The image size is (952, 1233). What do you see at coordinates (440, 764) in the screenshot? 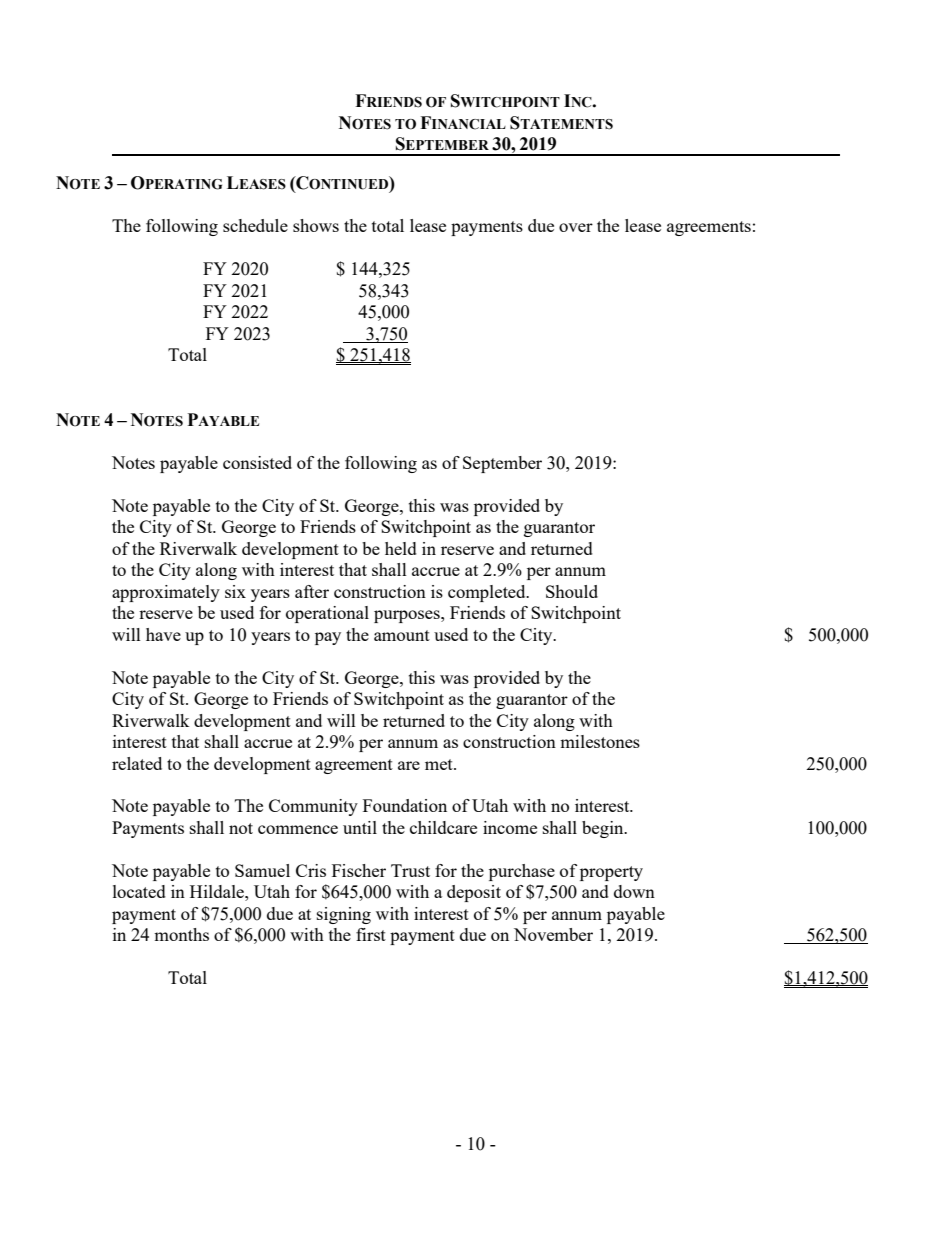
I see `met` at bounding box center [440, 764].
